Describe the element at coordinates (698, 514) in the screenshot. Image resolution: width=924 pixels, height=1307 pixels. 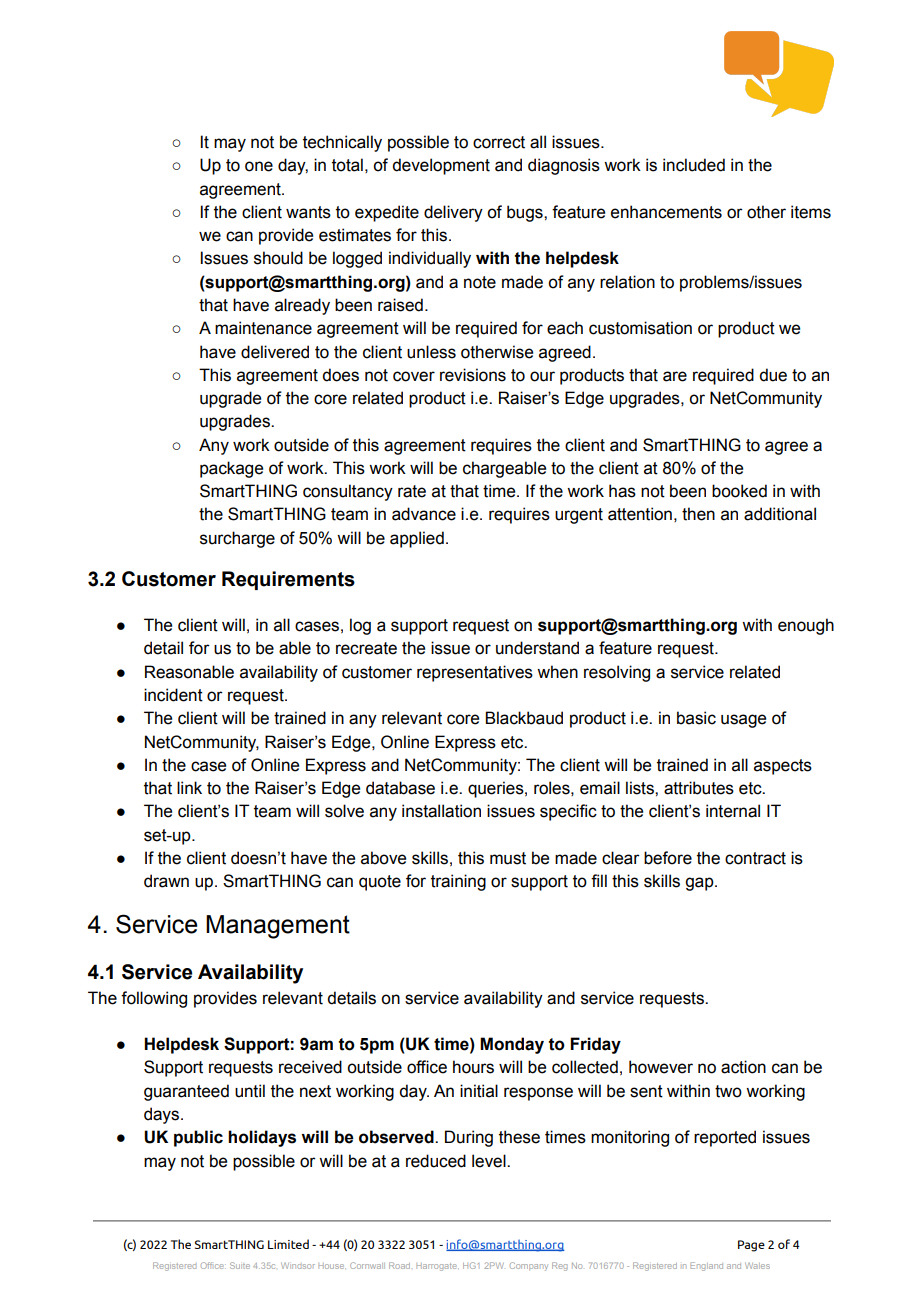
I see `then` at that location.
